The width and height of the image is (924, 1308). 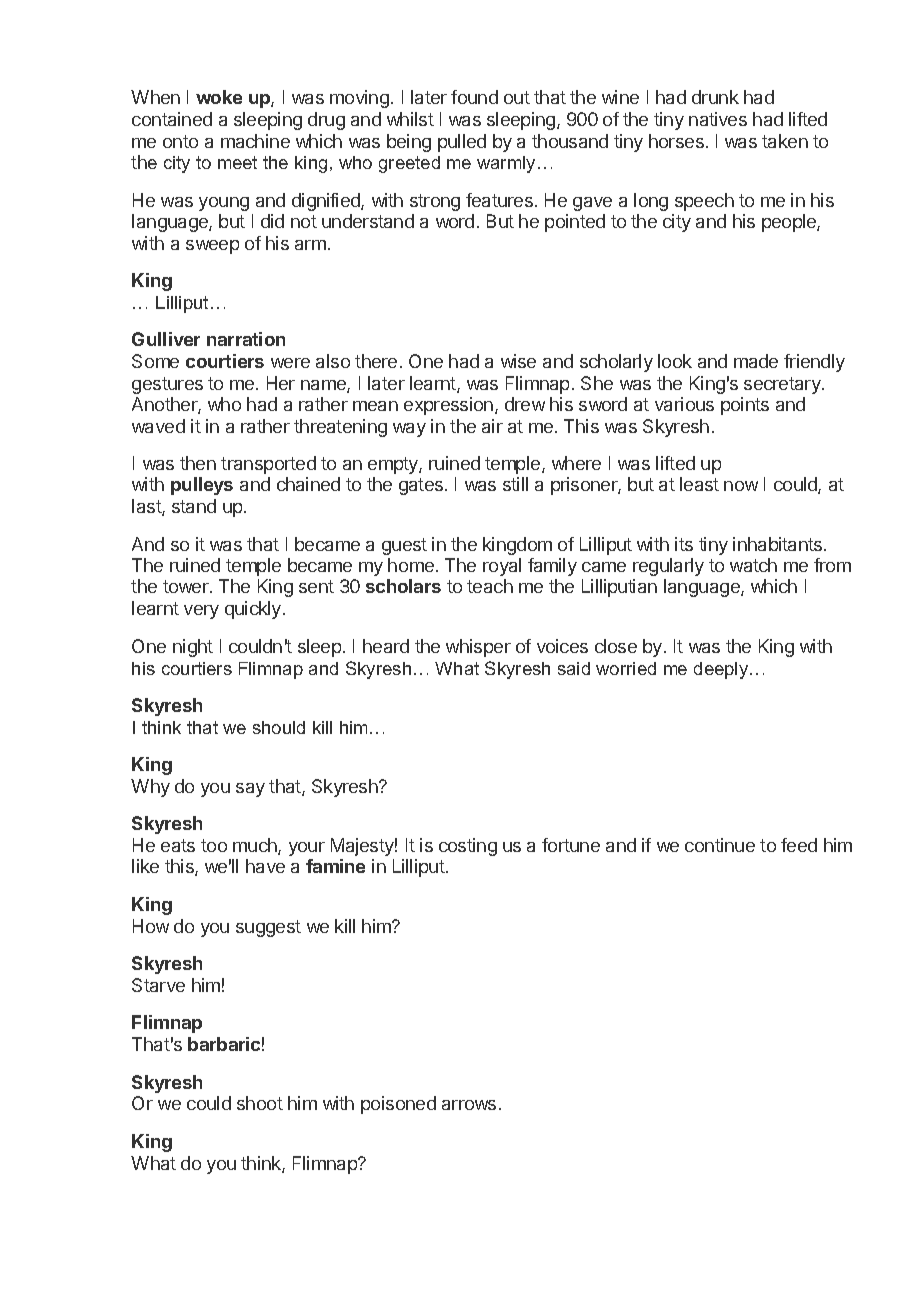 What do you see at coordinates (253, 610) in the image?
I see `quickly` at bounding box center [253, 610].
